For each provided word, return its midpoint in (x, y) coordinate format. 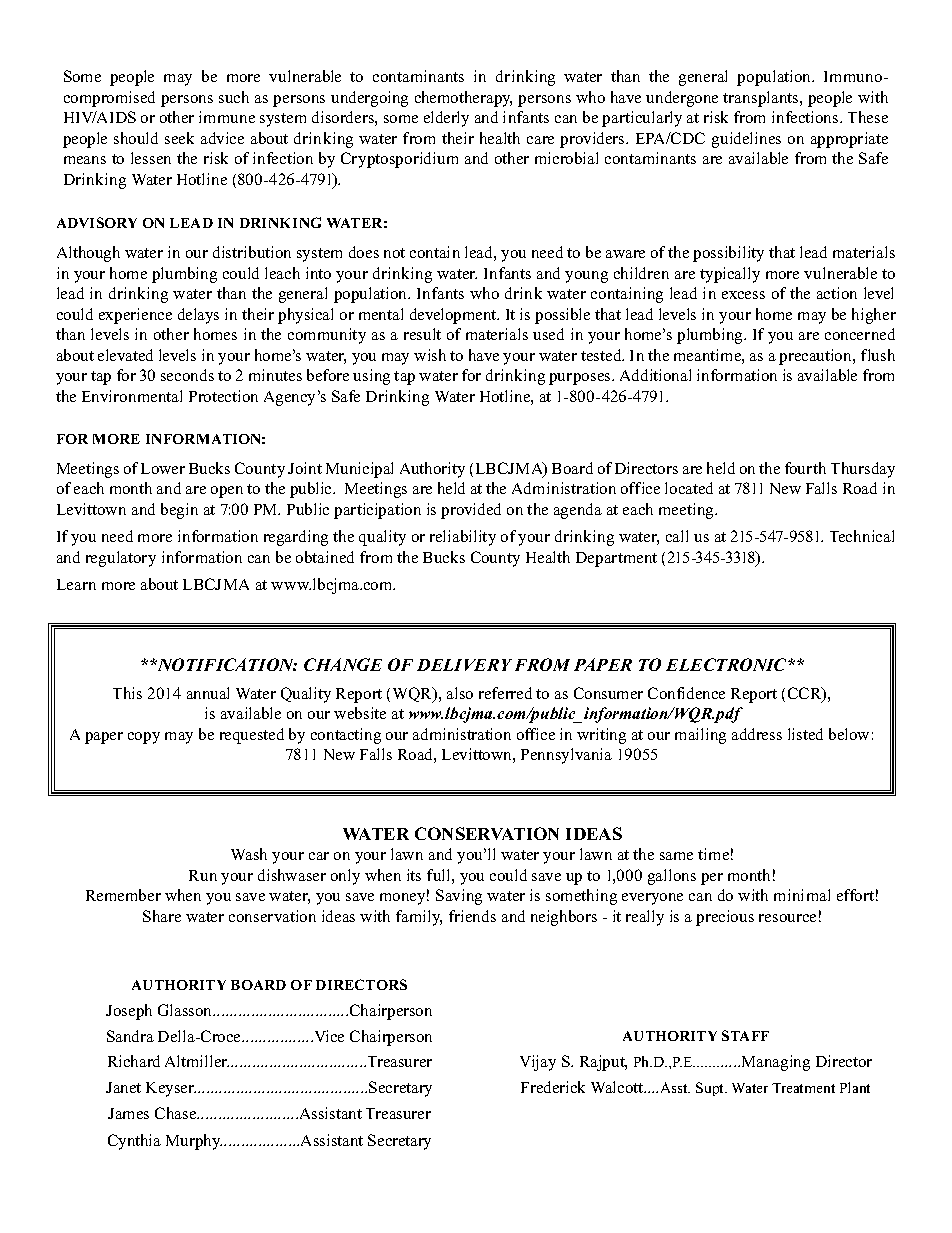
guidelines (746, 140)
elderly (446, 119)
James (128, 1113)
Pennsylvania (566, 756)
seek (179, 138)
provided (471, 511)
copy (144, 738)
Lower (163, 468)
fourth (805, 468)
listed (805, 734)
